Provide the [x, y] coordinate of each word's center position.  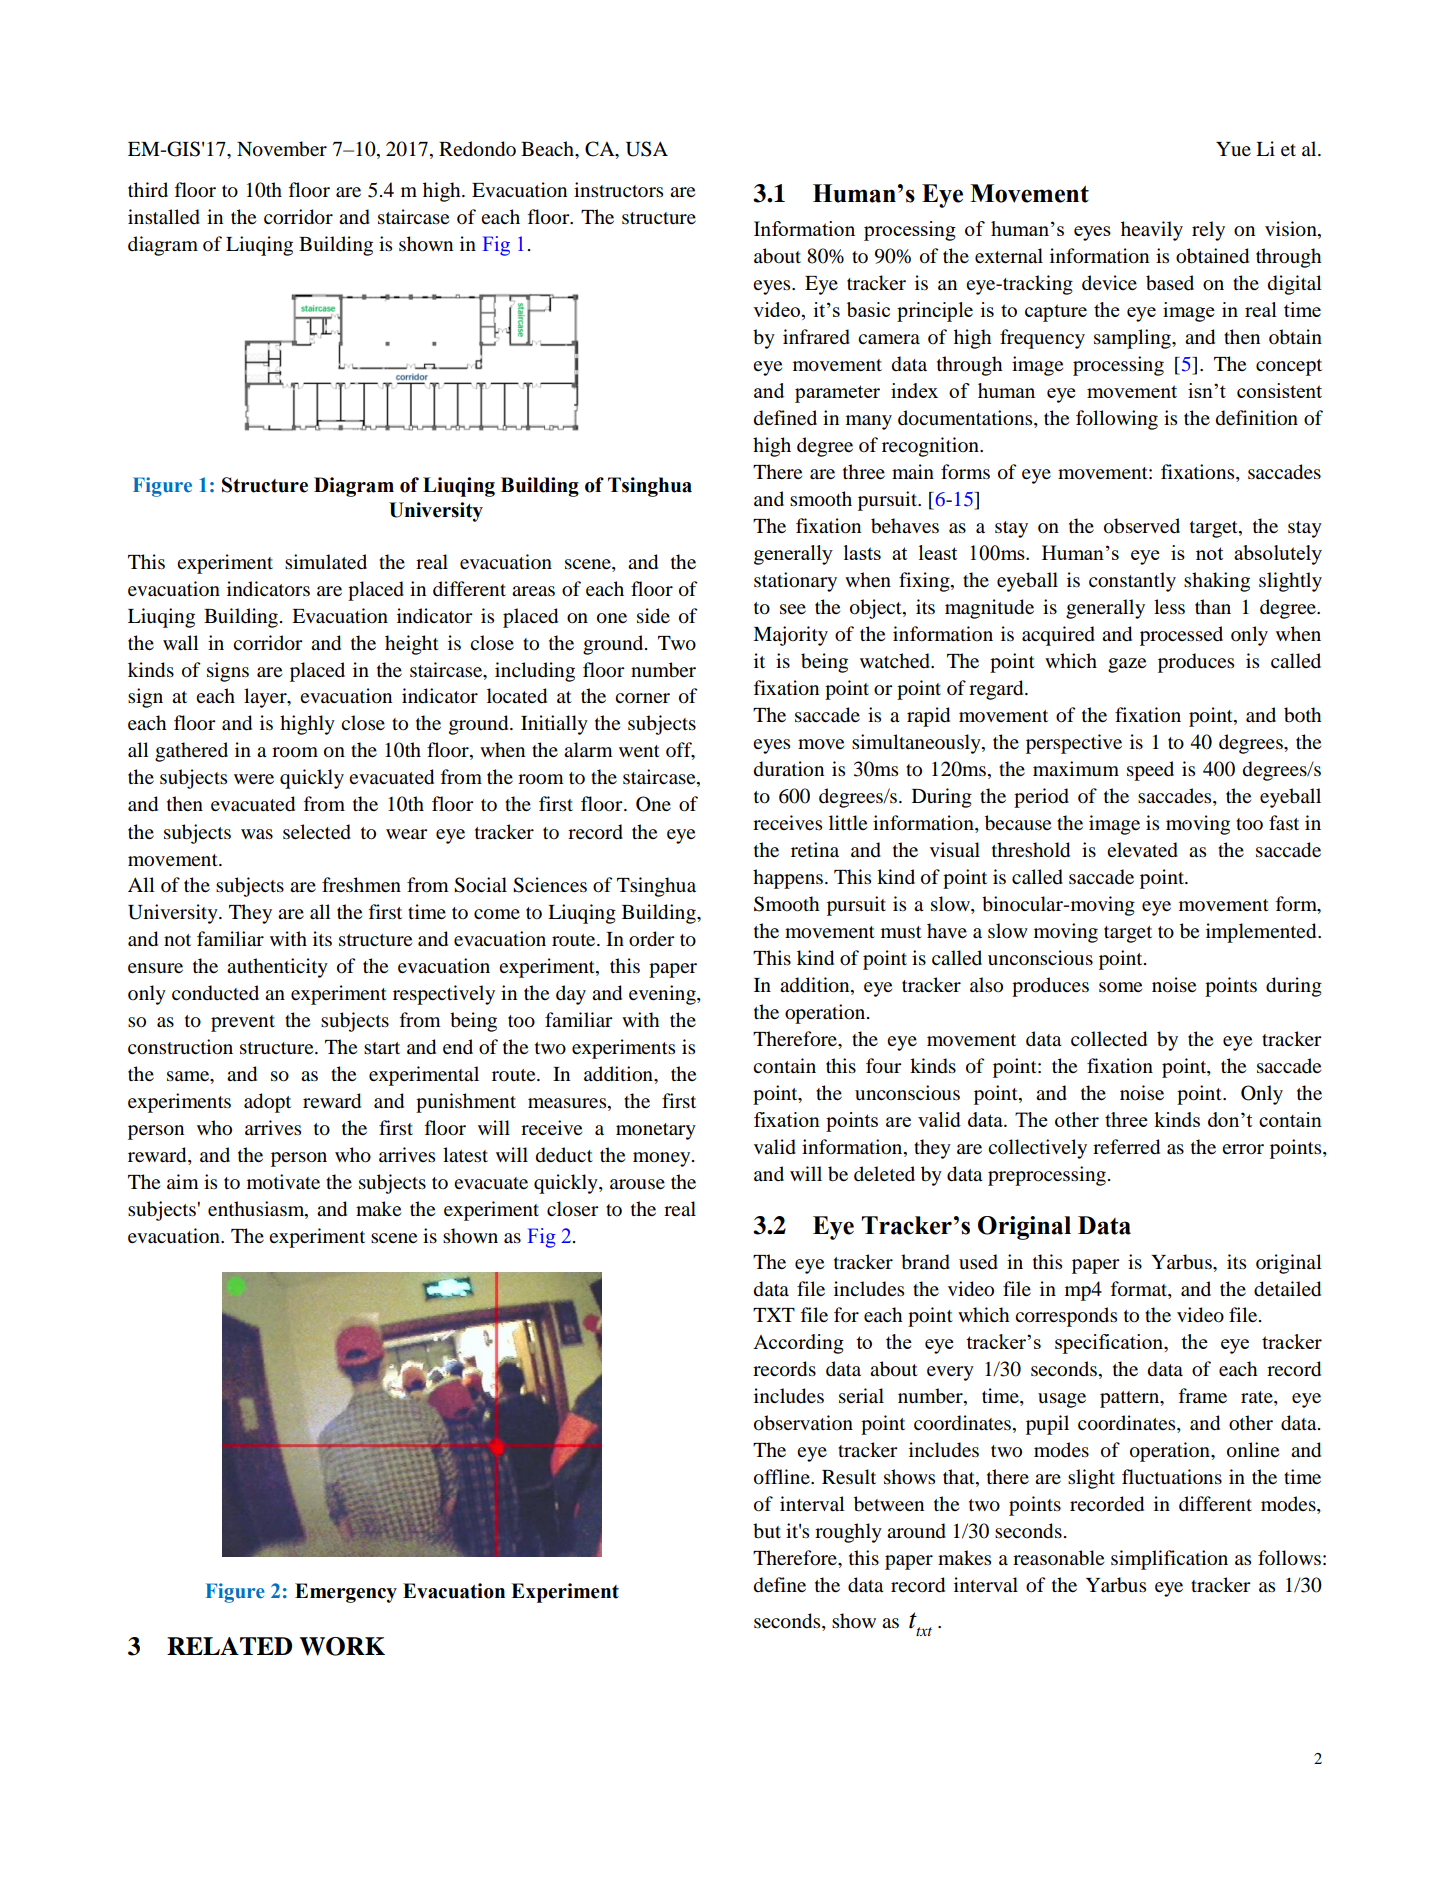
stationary [795, 582]
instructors [618, 190]
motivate [283, 1182]
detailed [1287, 1289]
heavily [1152, 231]
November [282, 149]
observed [1142, 526]
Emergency [346, 1593]
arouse [637, 1184]
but [767, 1531]
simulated [326, 561]
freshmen [361, 885]
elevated [1142, 850]
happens [788, 879]
